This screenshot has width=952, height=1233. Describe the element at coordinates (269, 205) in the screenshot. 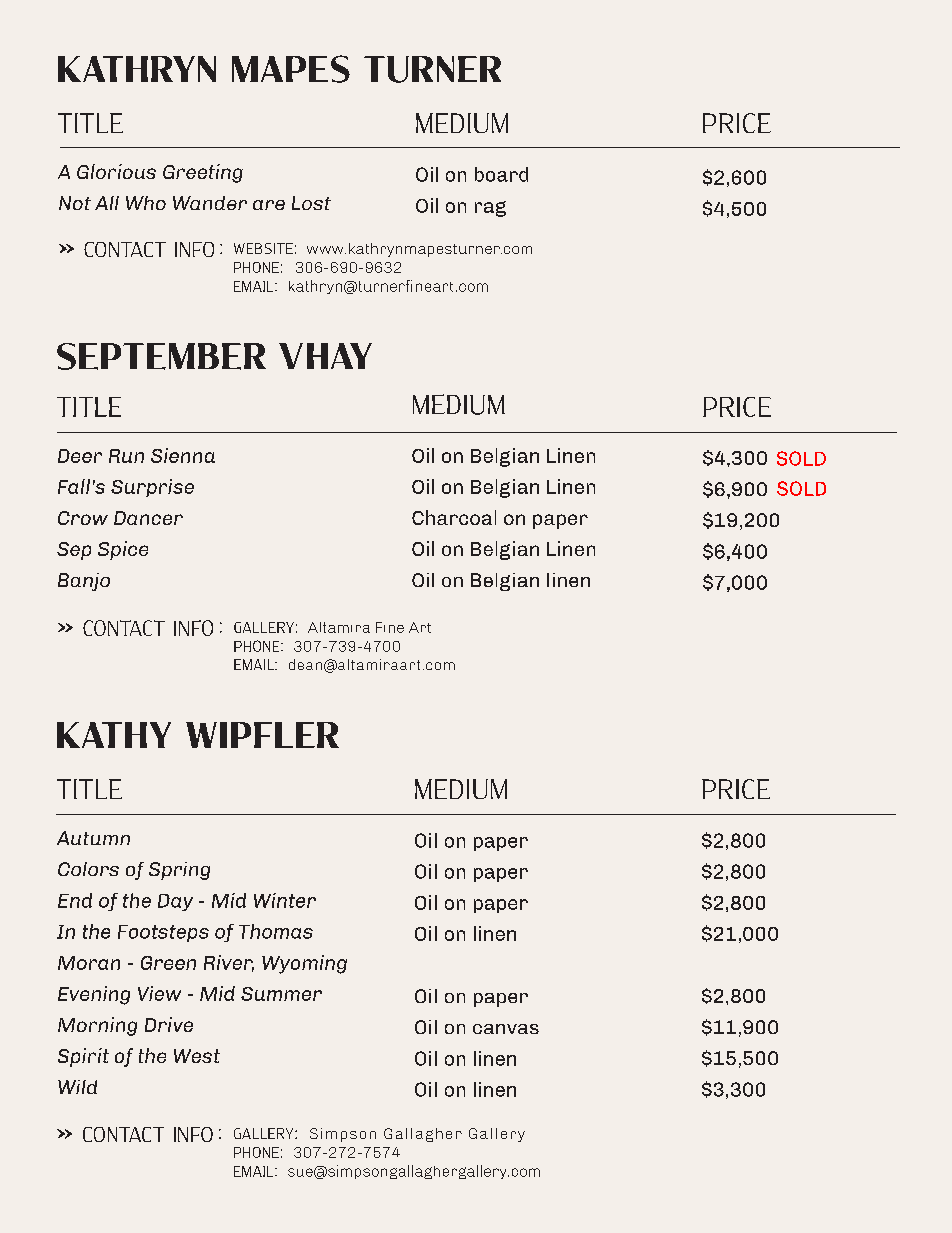

I see `are` at that location.
